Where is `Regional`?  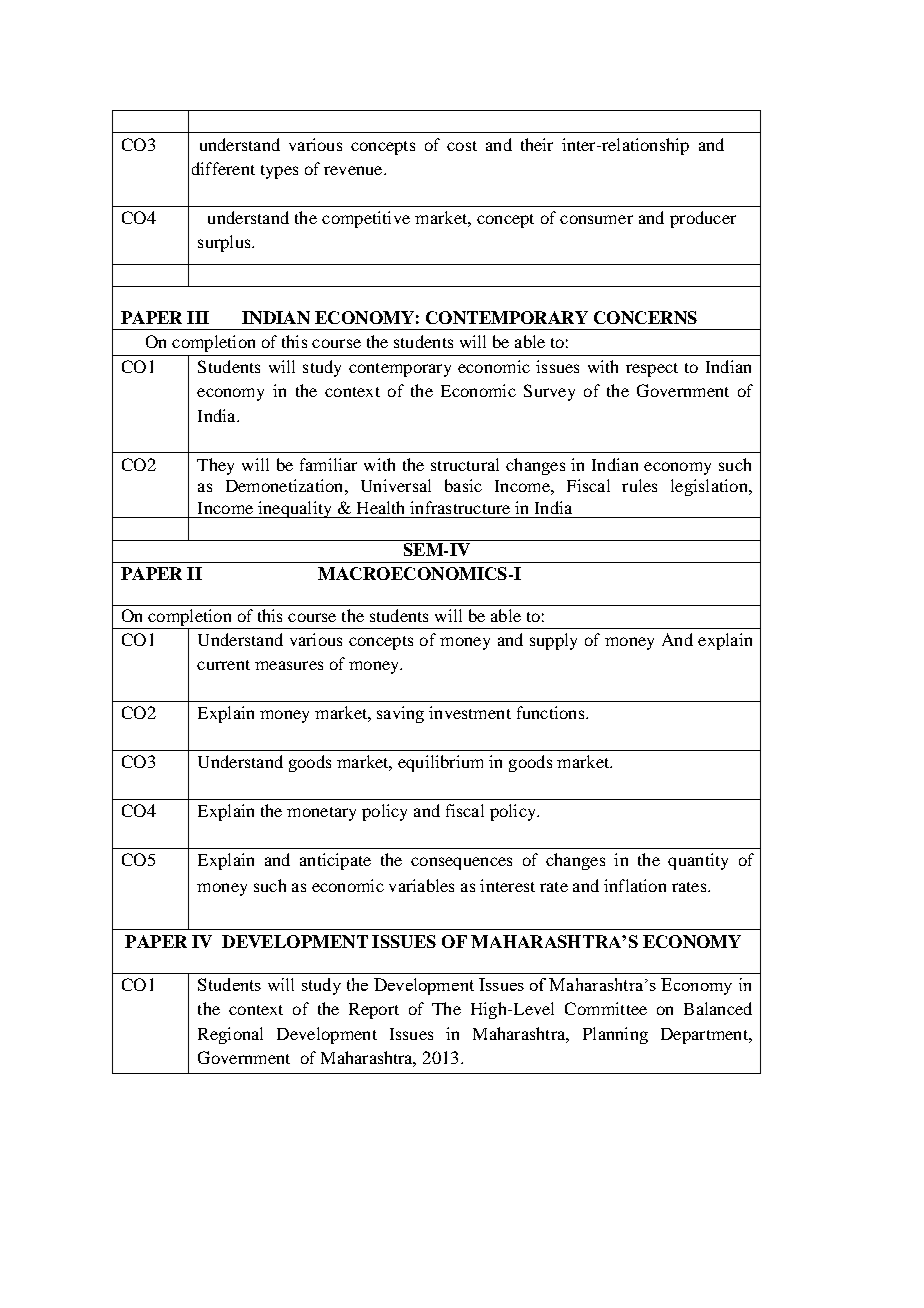 Regional is located at coordinates (230, 1035).
